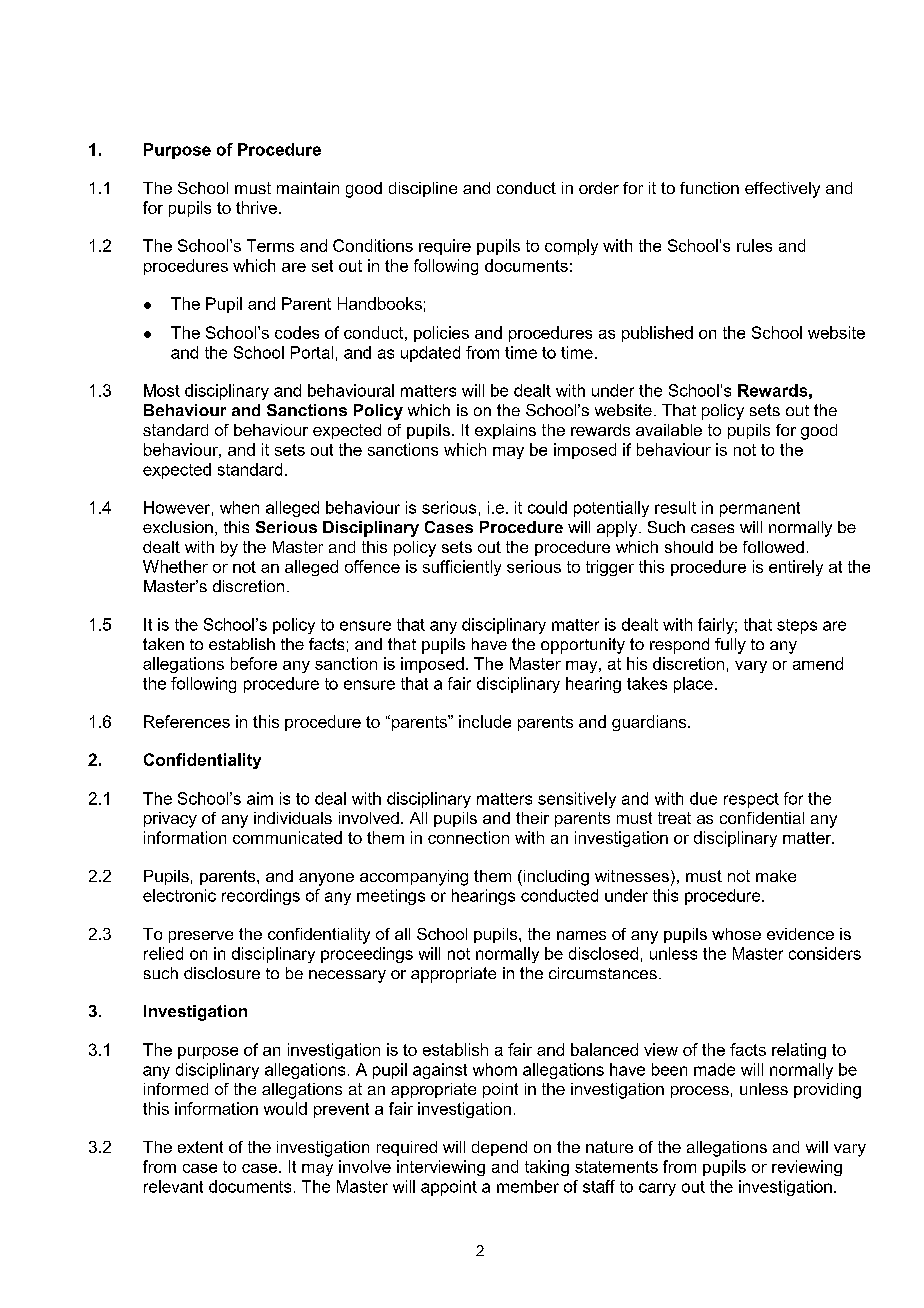  Describe the element at coordinates (499, 1148) in the screenshot. I see `depend` at that location.
